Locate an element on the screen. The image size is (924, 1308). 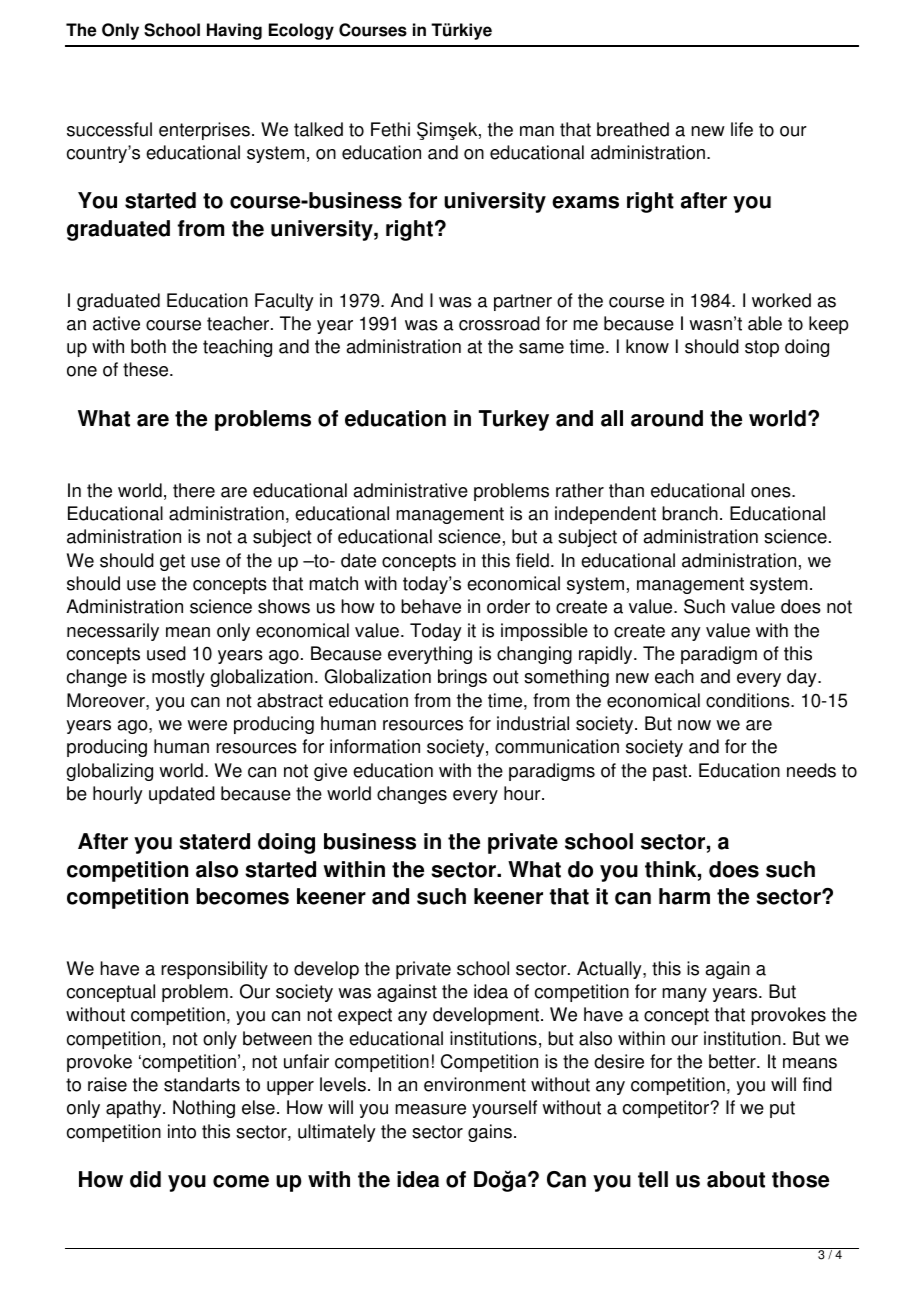
talked is located at coordinates (318, 129).
